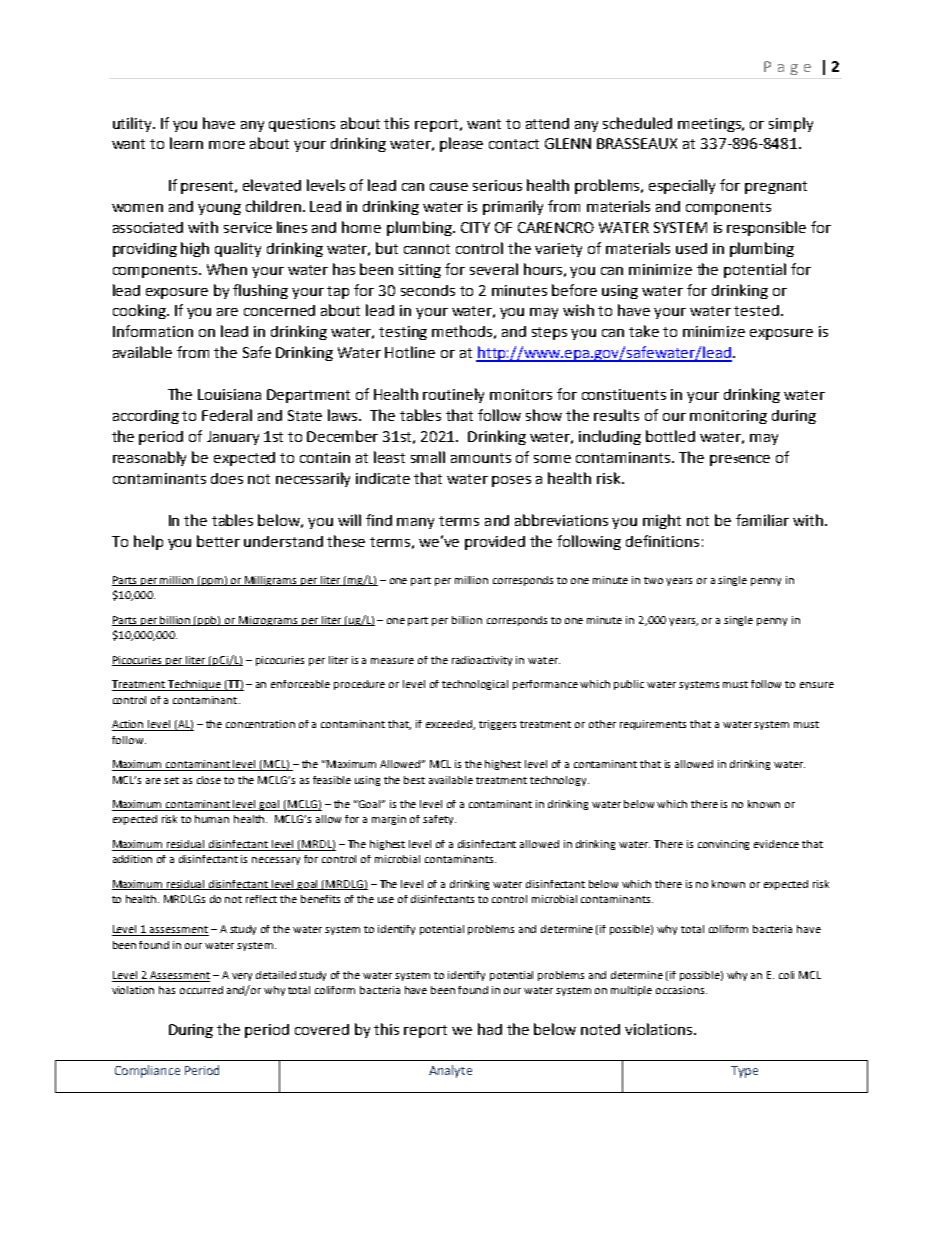  Describe the element at coordinates (201, 990) in the document. I see `occurred` at that location.
